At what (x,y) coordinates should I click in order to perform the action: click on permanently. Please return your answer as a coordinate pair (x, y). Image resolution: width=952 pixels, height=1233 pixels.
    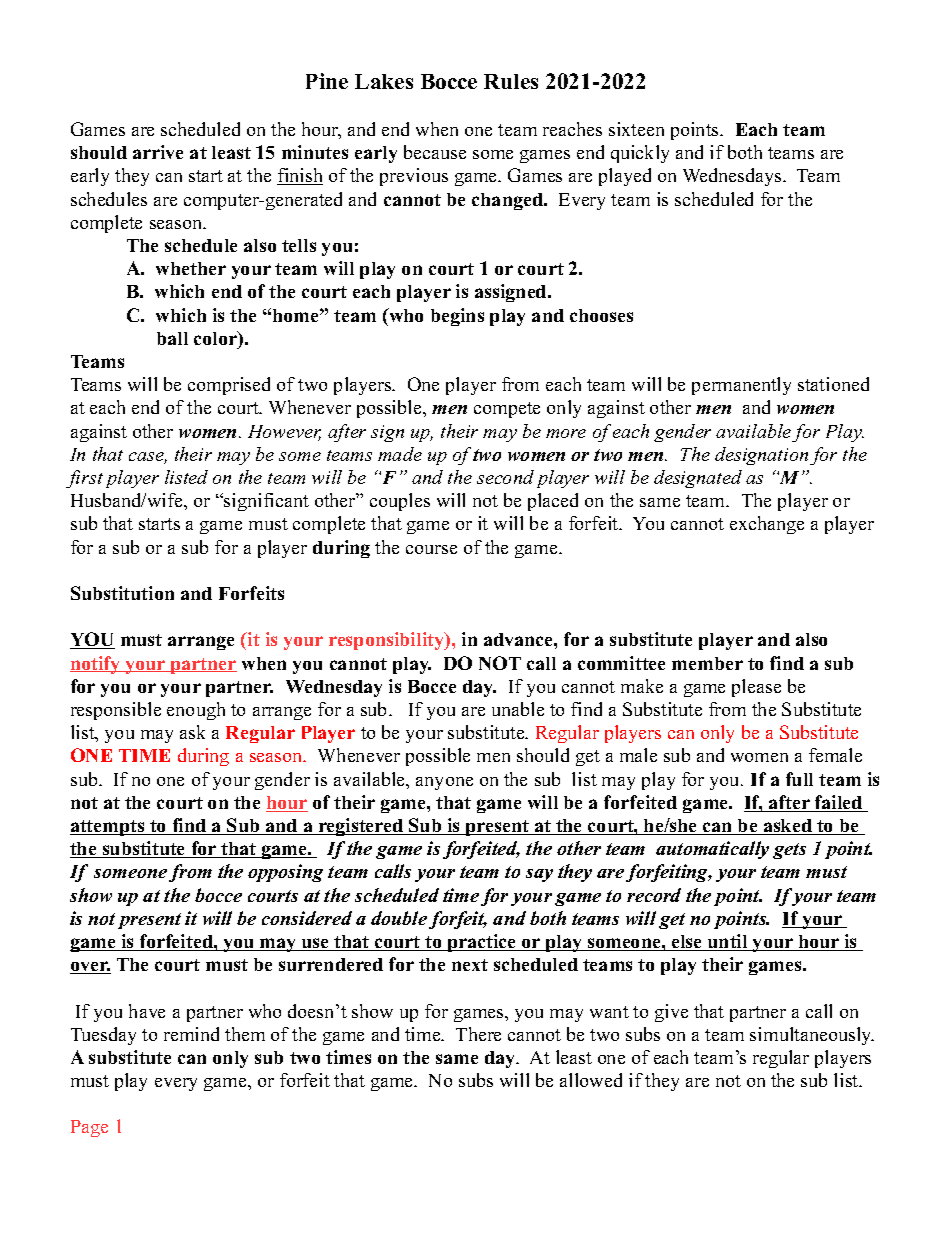
    Looking at the image, I should click on (741, 386).
